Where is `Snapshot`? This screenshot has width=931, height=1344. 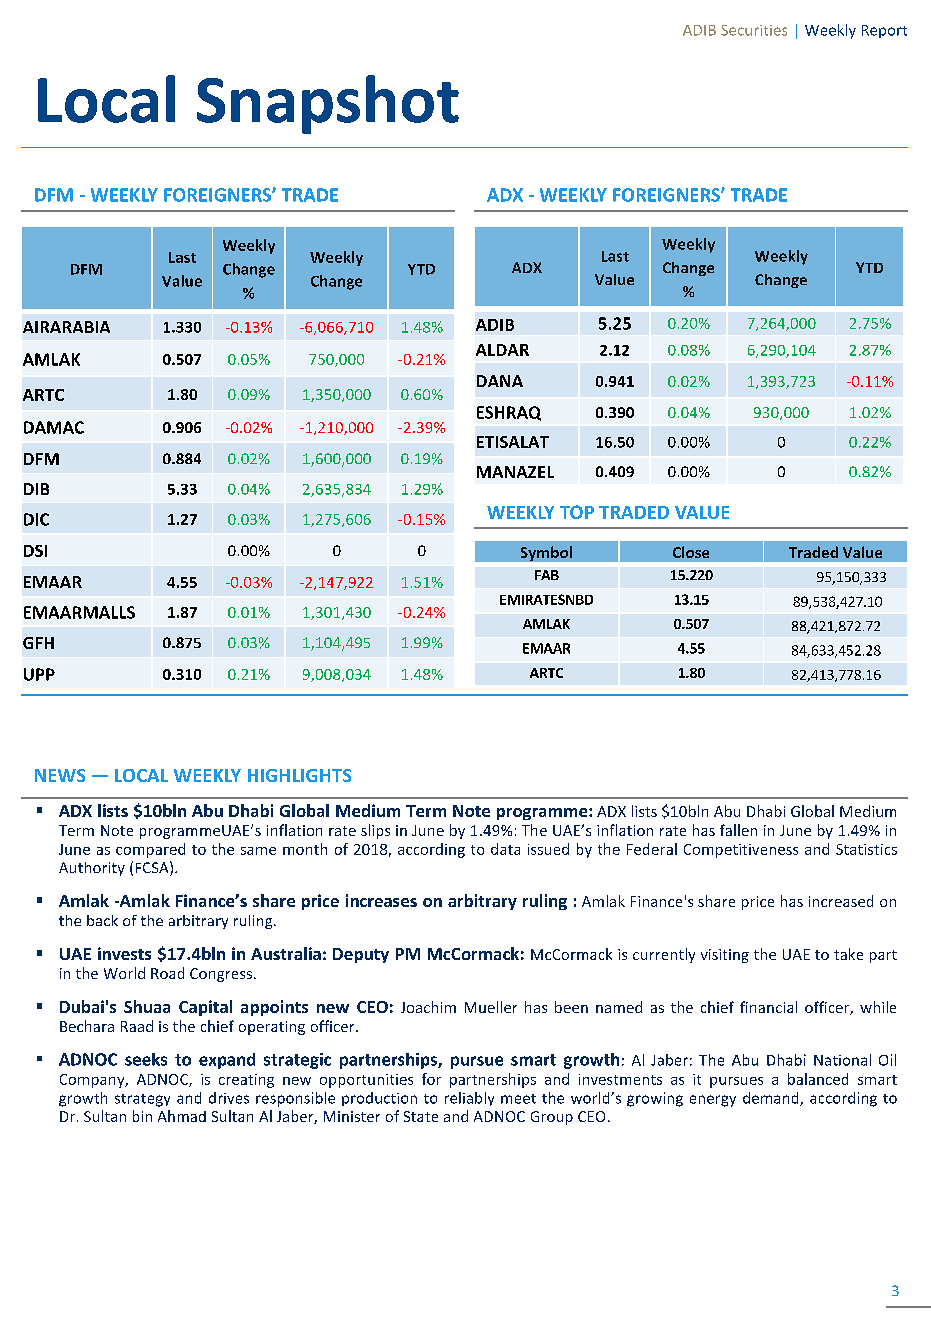 Snapshot is located at coordinates (328, 104).
